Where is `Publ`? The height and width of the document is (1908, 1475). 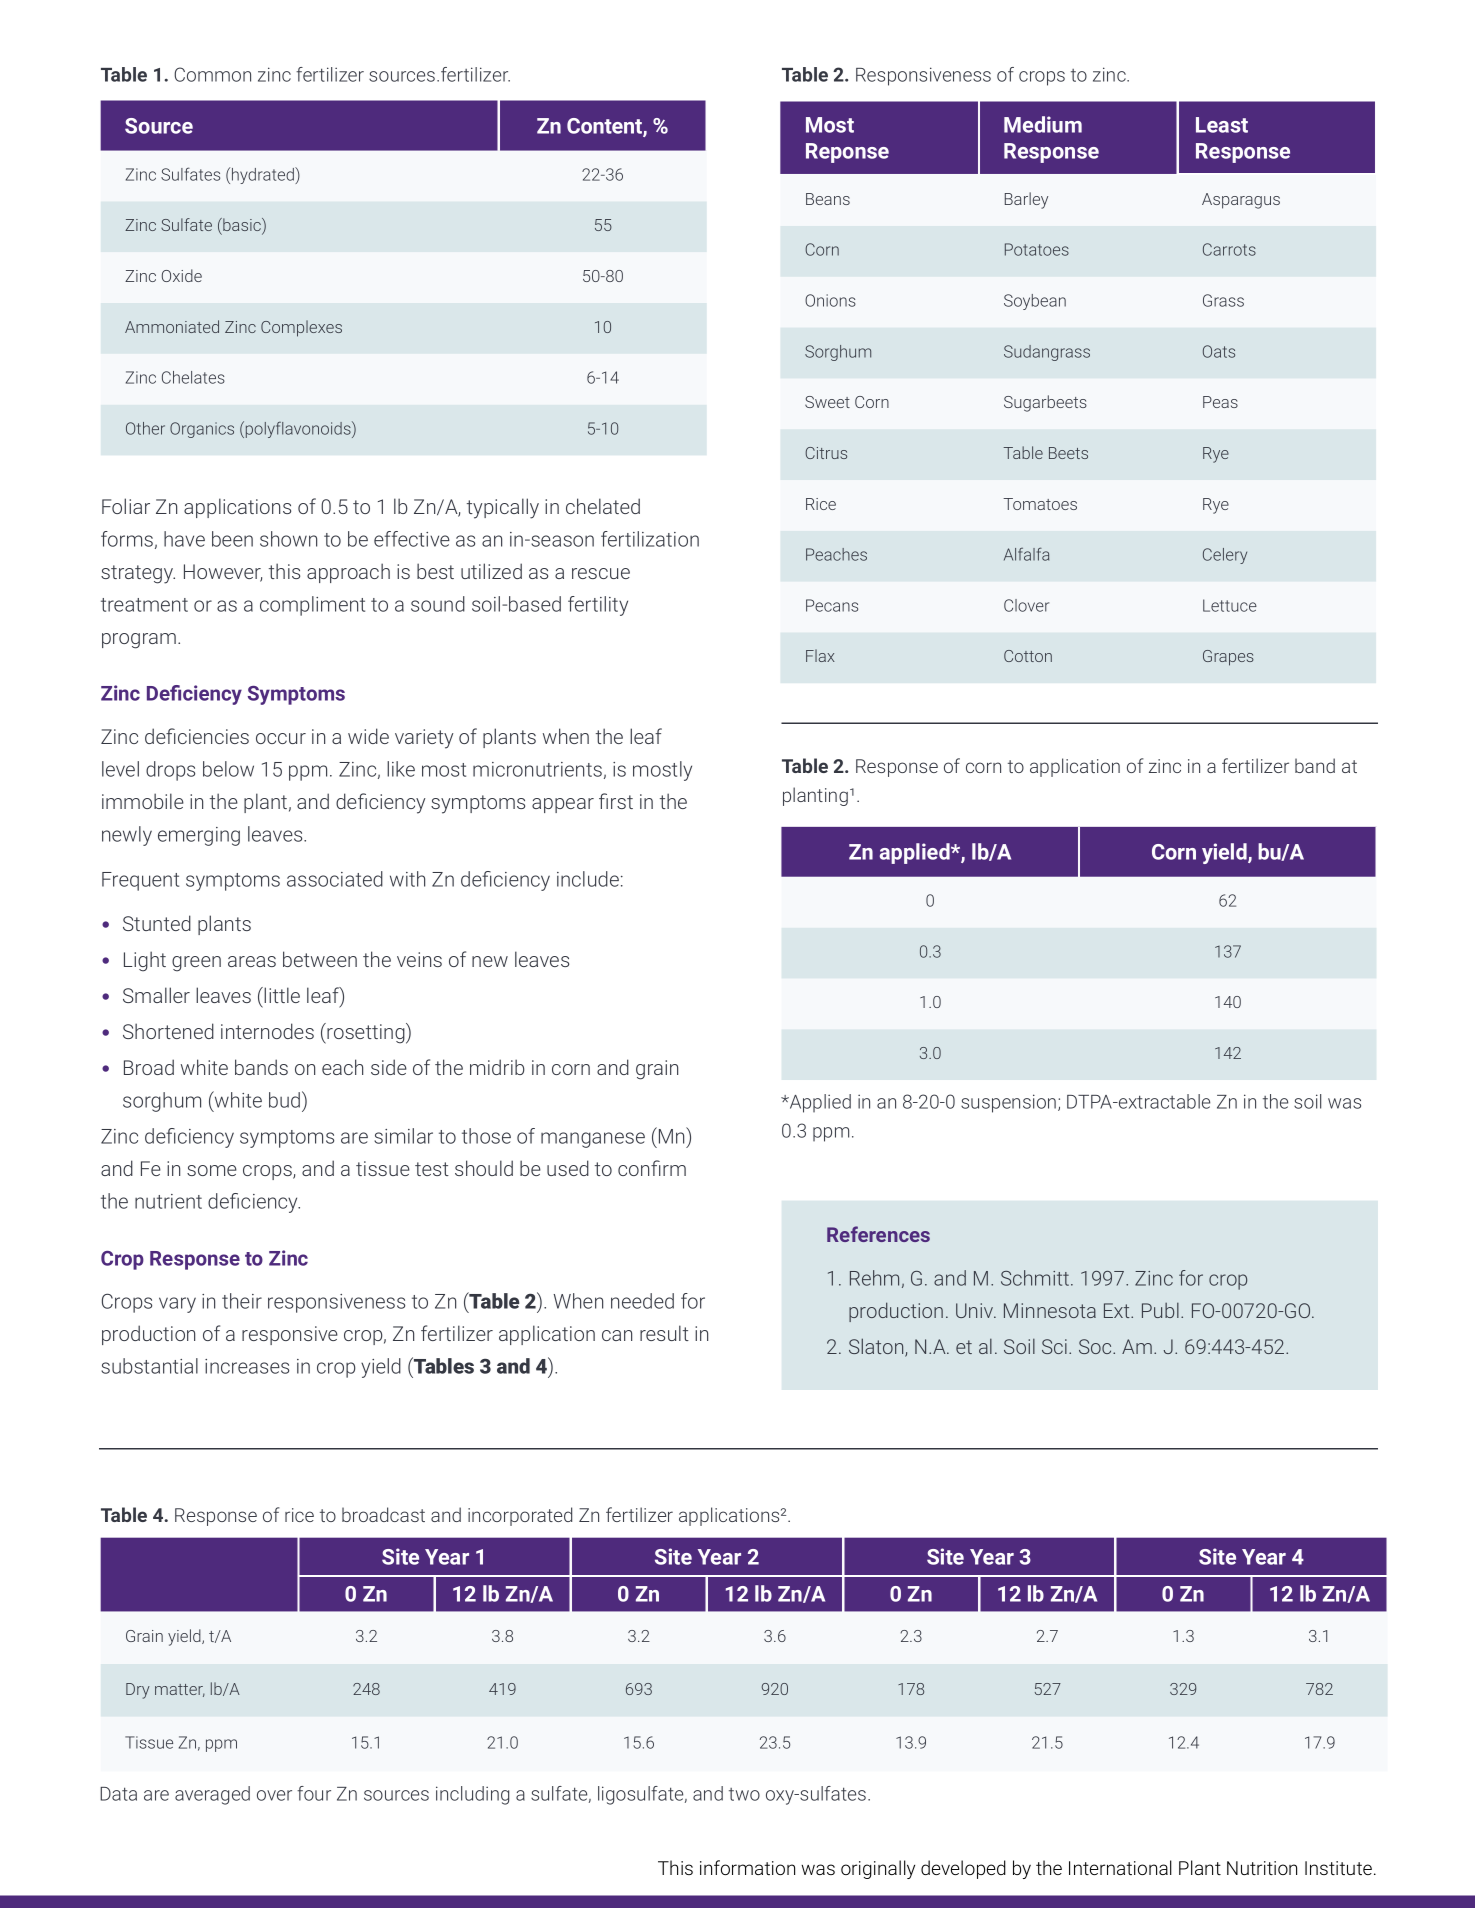
Publ is located at coordinates (1160, 1310).
